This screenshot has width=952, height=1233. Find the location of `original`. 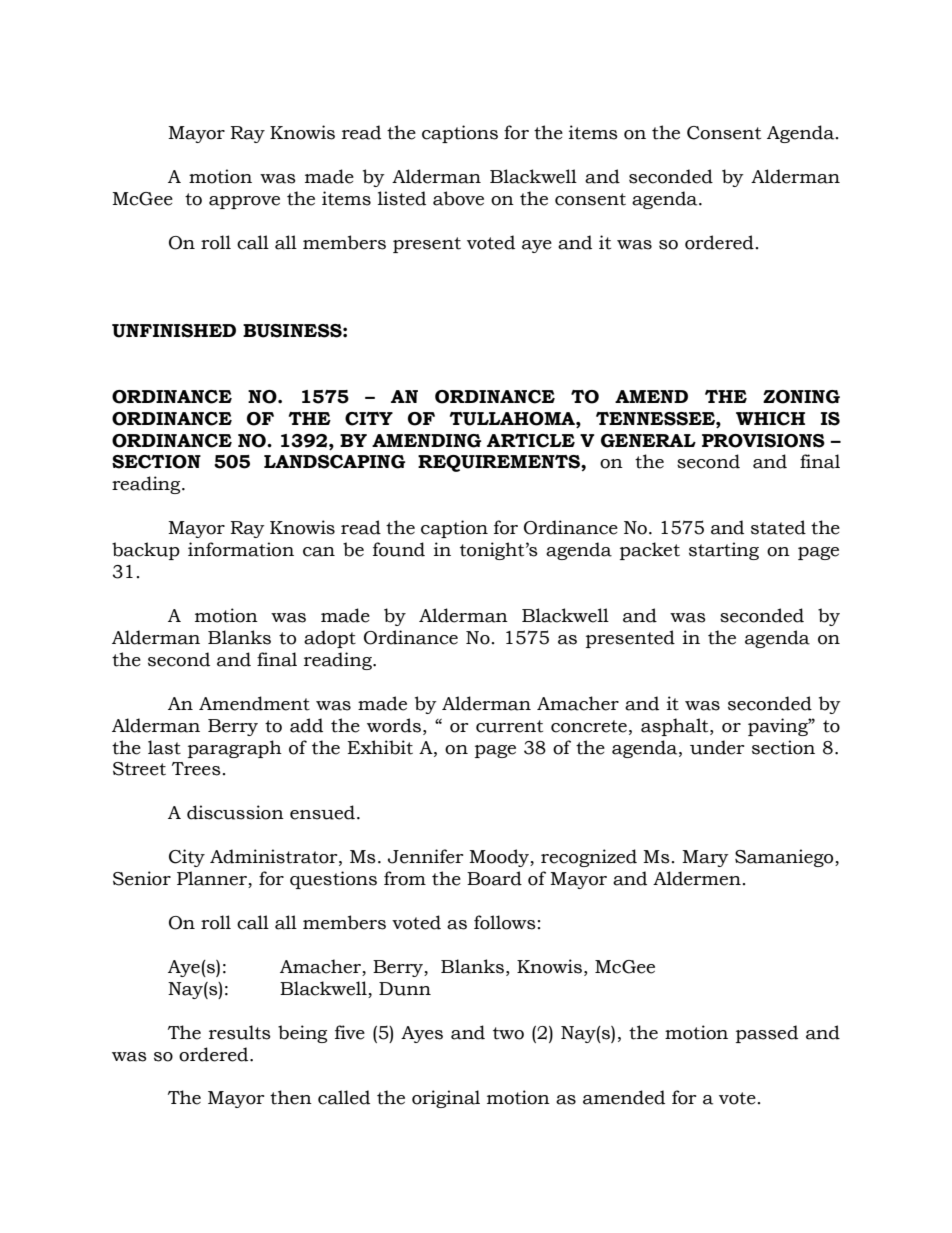

original is located at coordinates (446, 1099).
